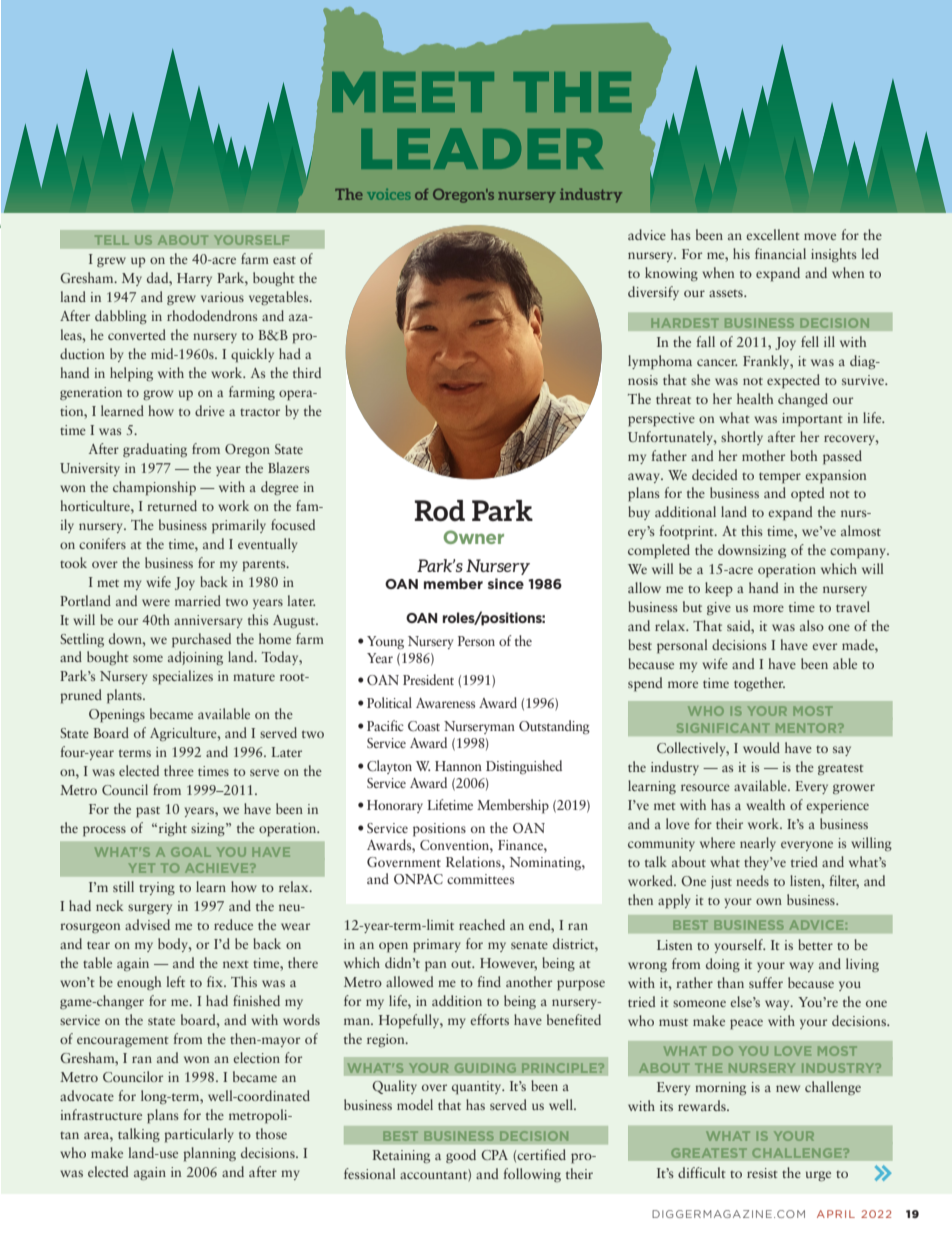 The width and height of the document is (952, 1237). What do you see at coordinates (199, 1135) in the document?
I see `particularly` at bounding box center [199, 1135].
